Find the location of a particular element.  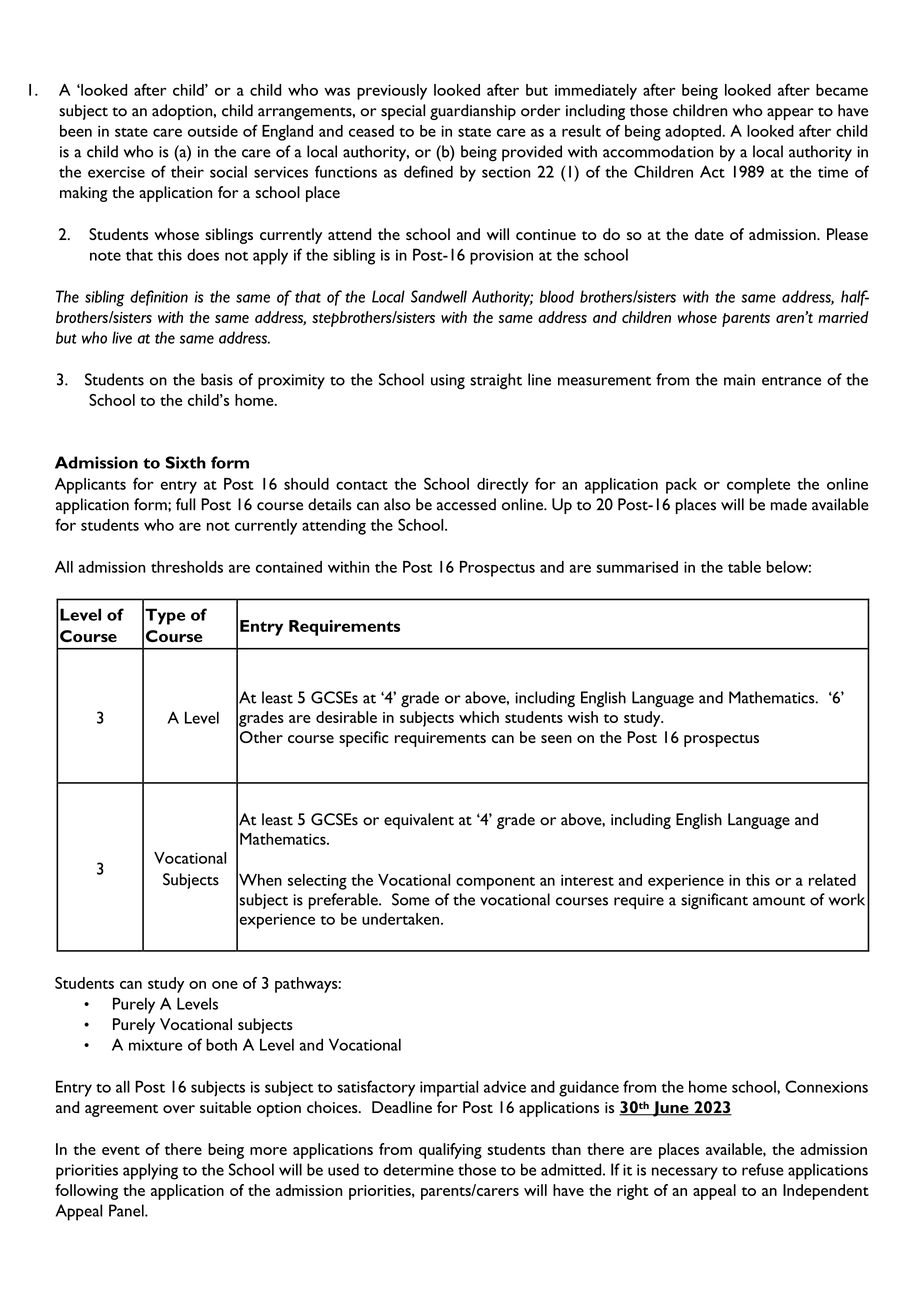

event is located at coordinates (121, 1150).
